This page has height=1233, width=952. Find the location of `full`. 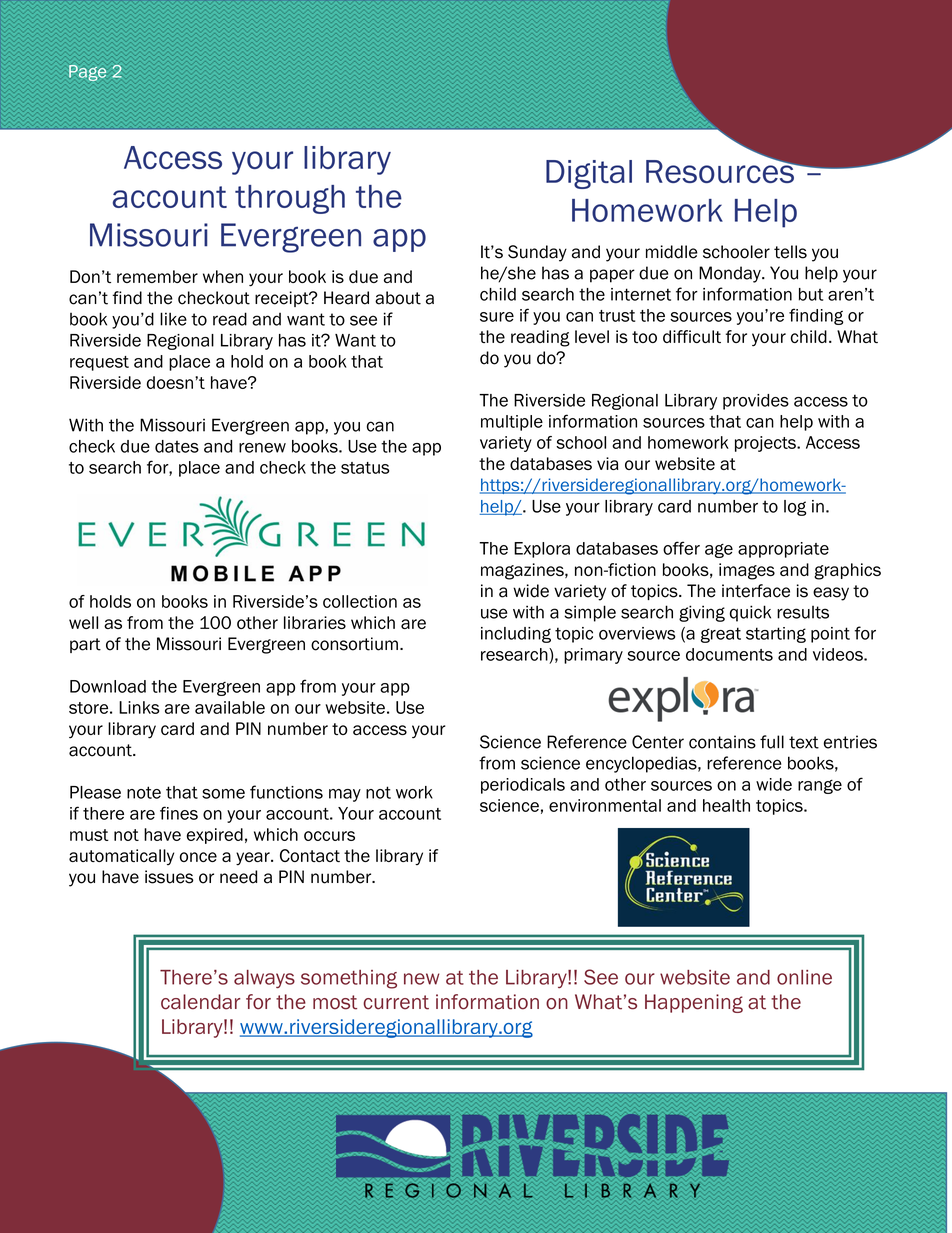

full is located at coordinates (772, 742).
